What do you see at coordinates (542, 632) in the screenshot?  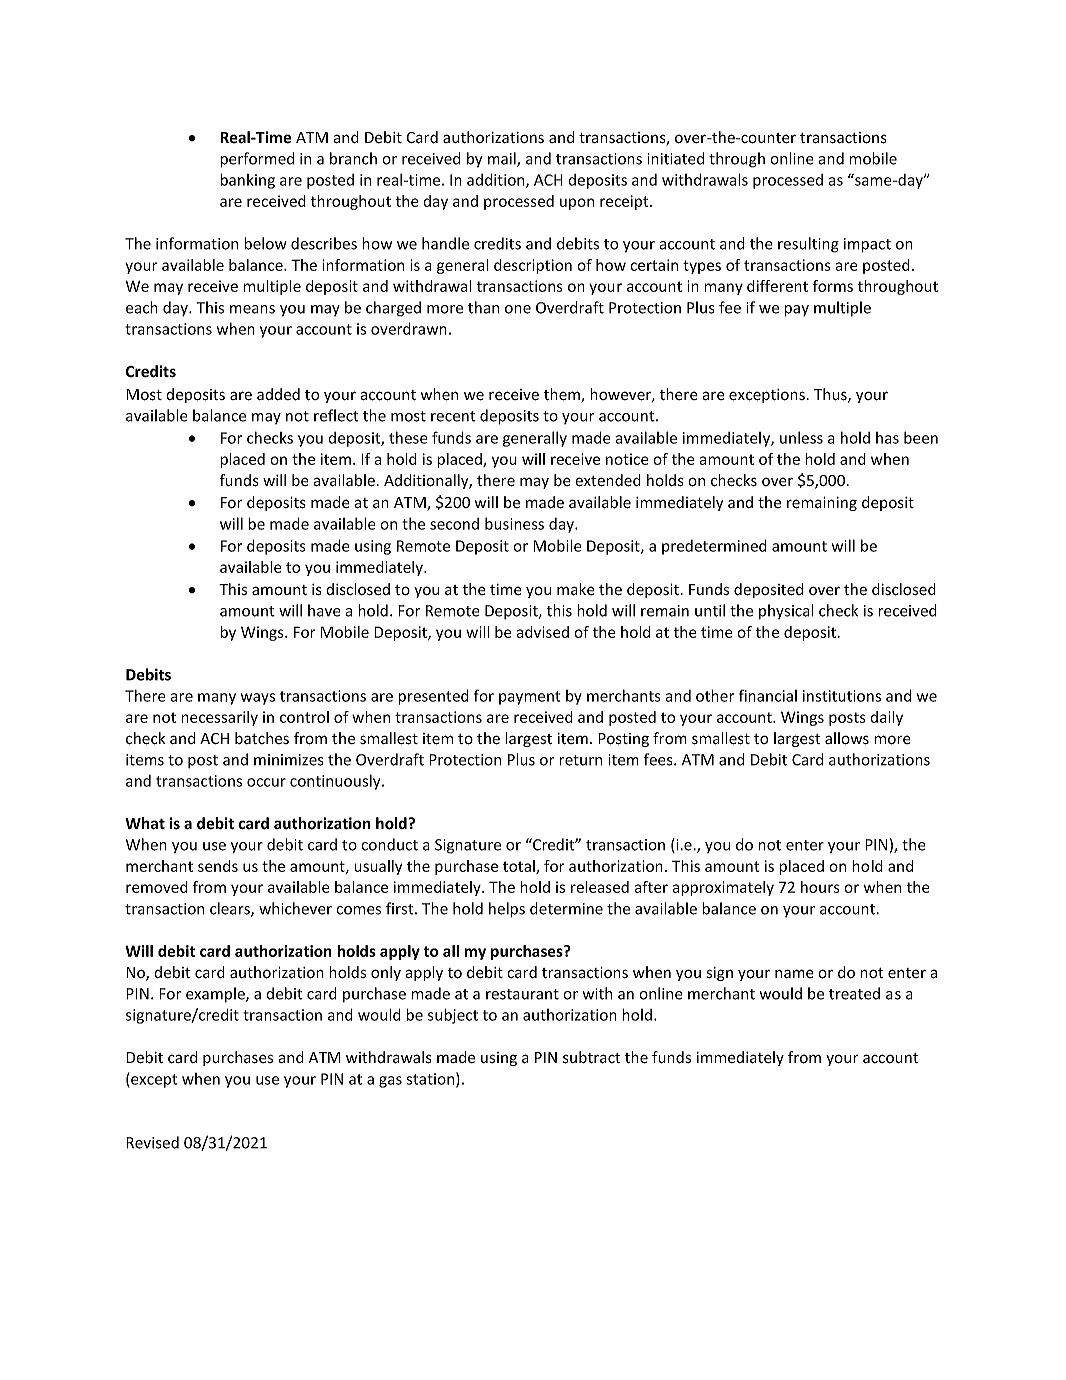 I see `advised` at bounding box center [542, 632].
